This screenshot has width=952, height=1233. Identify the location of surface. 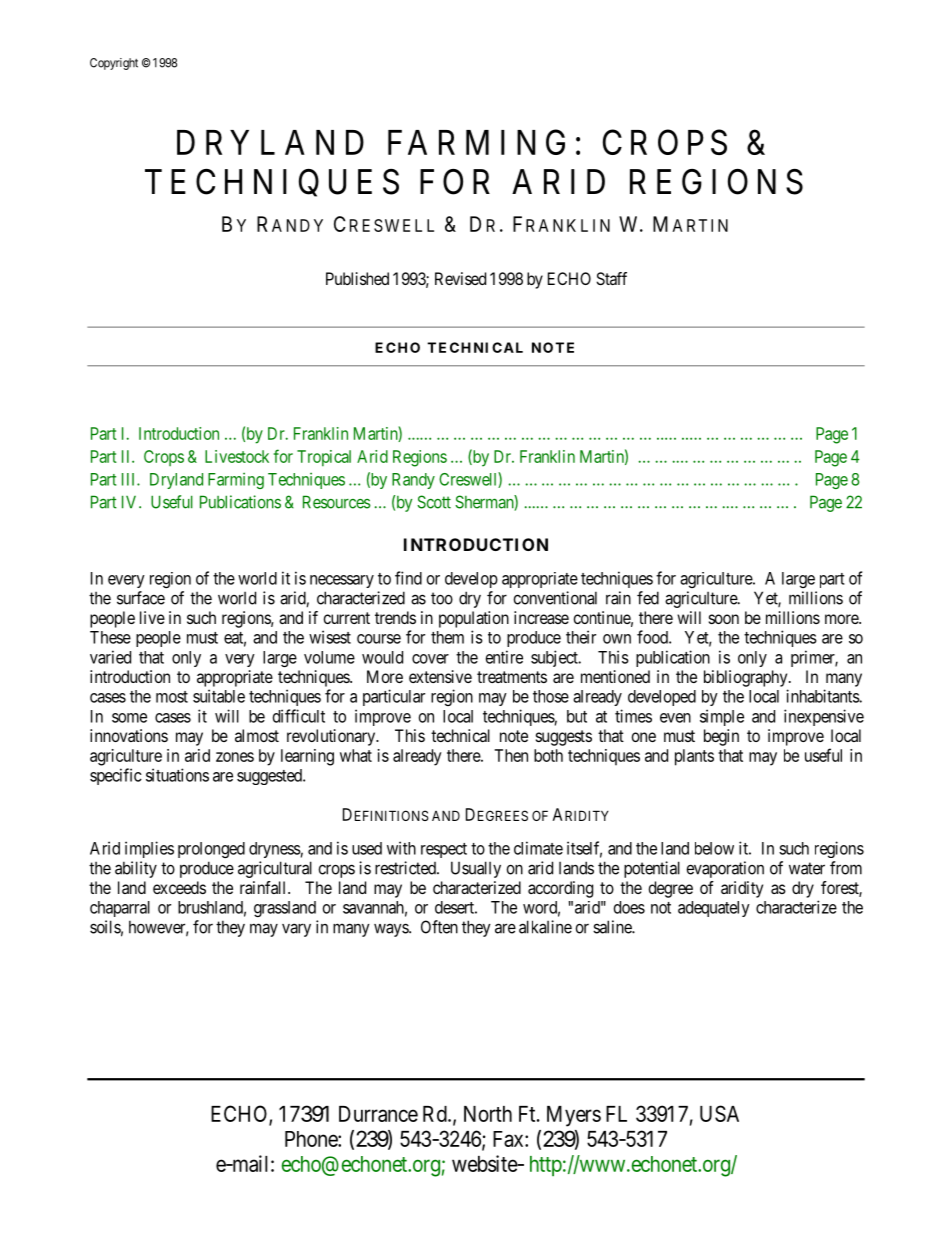
(141, 598).
